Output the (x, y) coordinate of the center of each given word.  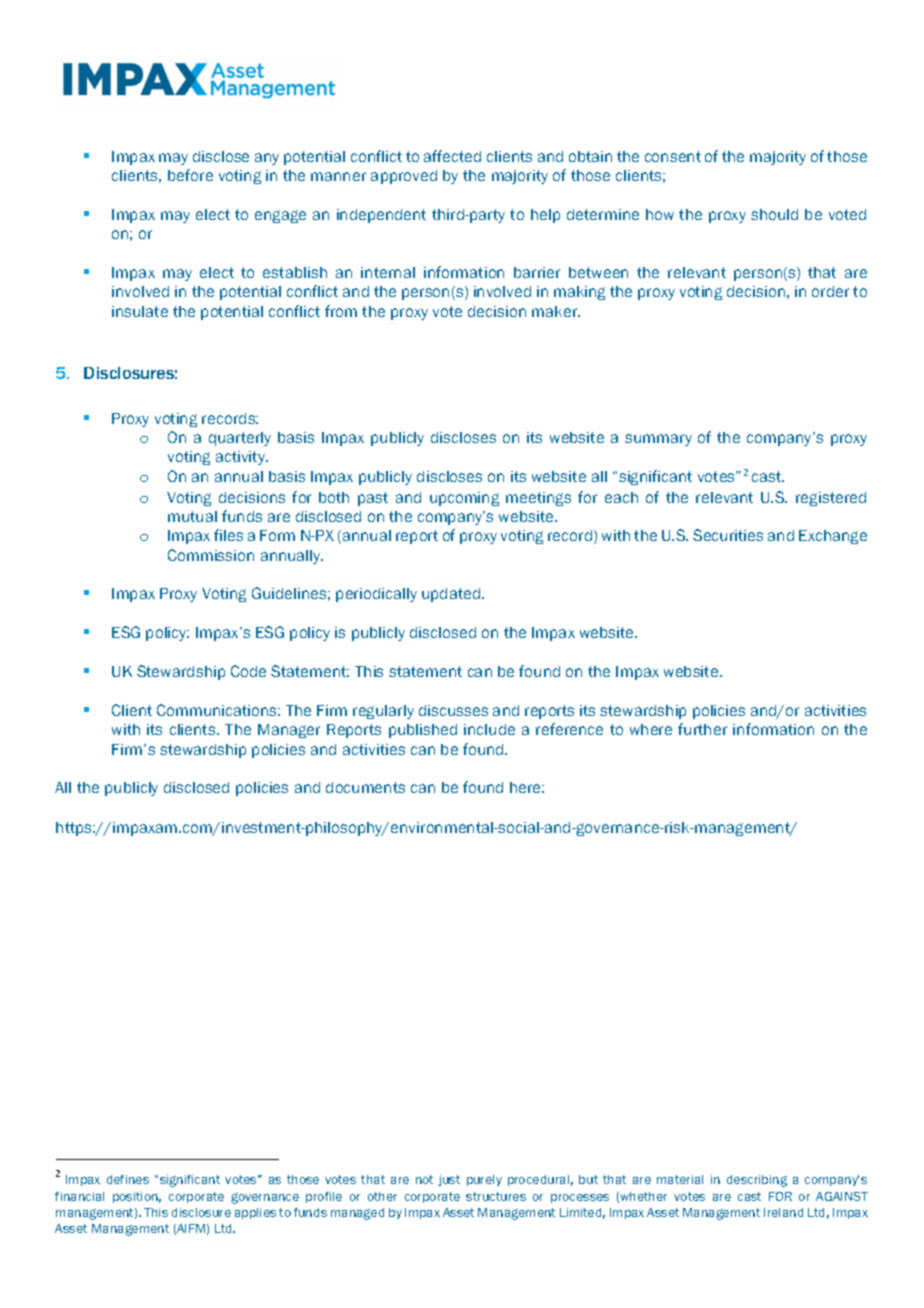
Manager (289, 731)
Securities (728, 535)
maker (556, 311)
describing (757, 1181)
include (489, 729)
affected (452, 156)
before (190, 175)
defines (128, 1179)
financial (79, 1196)
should (774, 214)
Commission (211, 555)
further (702, 729)
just (449, 1180)
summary (658, 440)
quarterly (240, 439)
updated (452, 595)
